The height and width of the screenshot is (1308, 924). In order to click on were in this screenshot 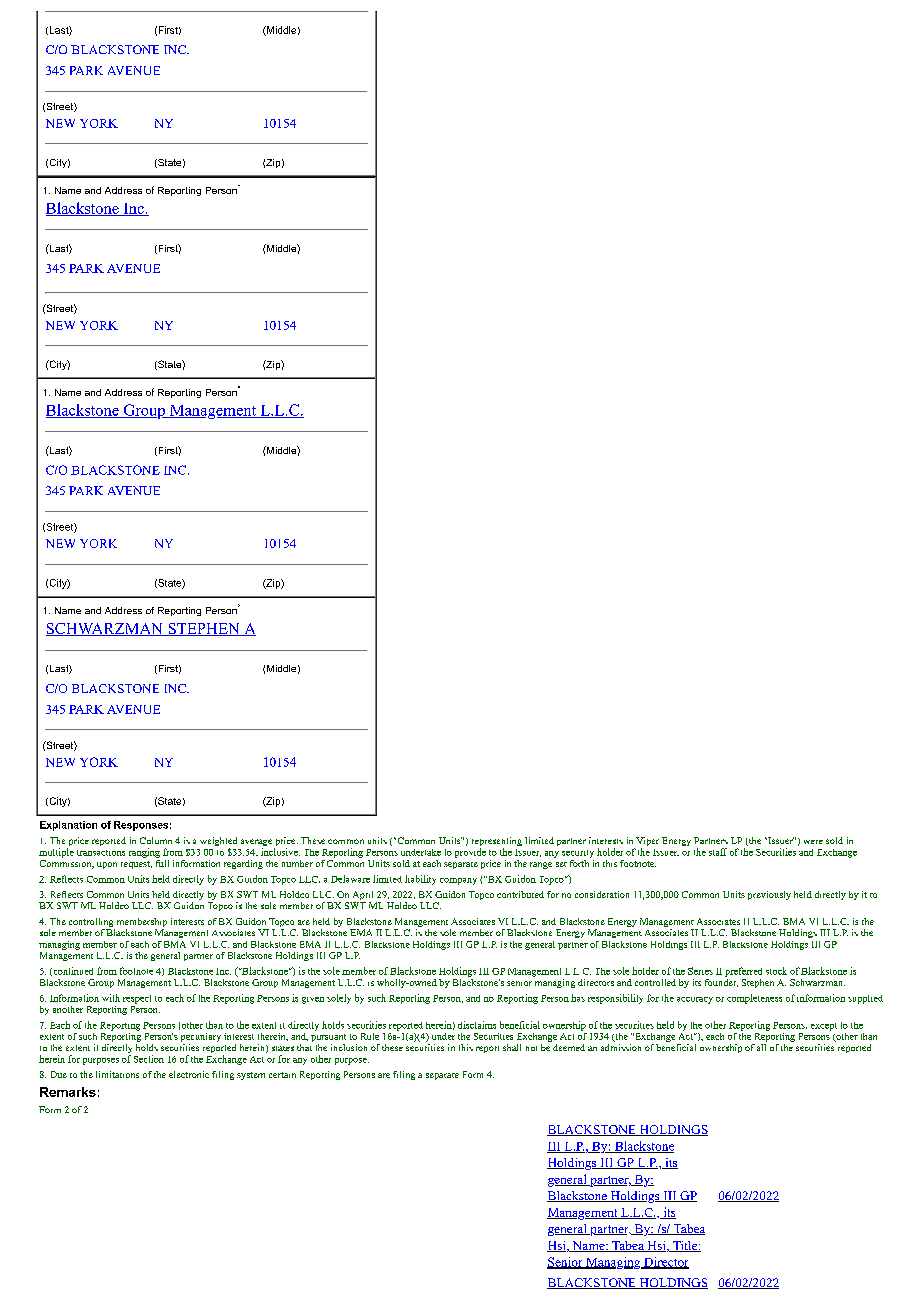, I will do `click(813, 842)`.
